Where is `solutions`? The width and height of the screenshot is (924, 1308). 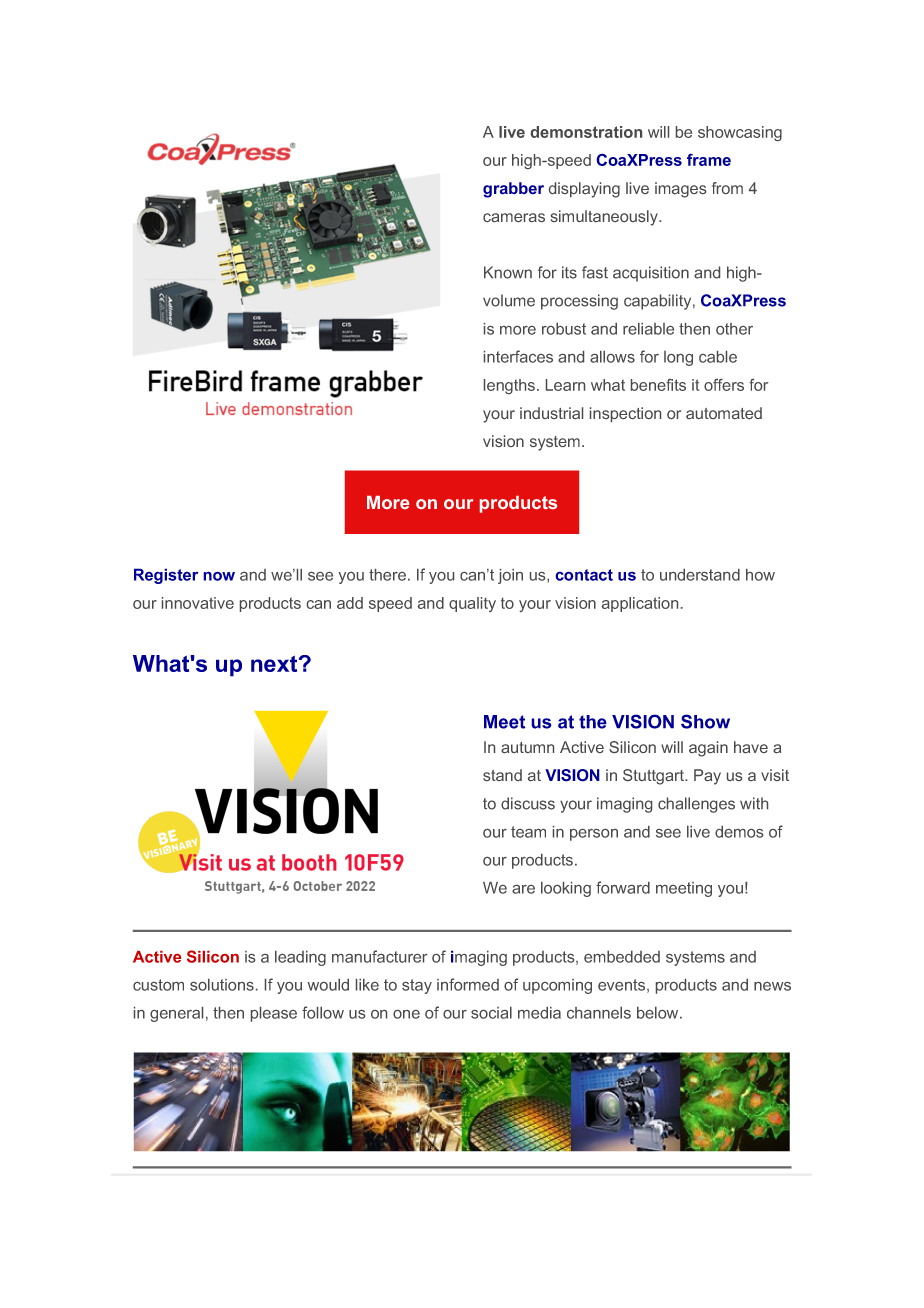 solutions is located at coordinates (222, 985).
